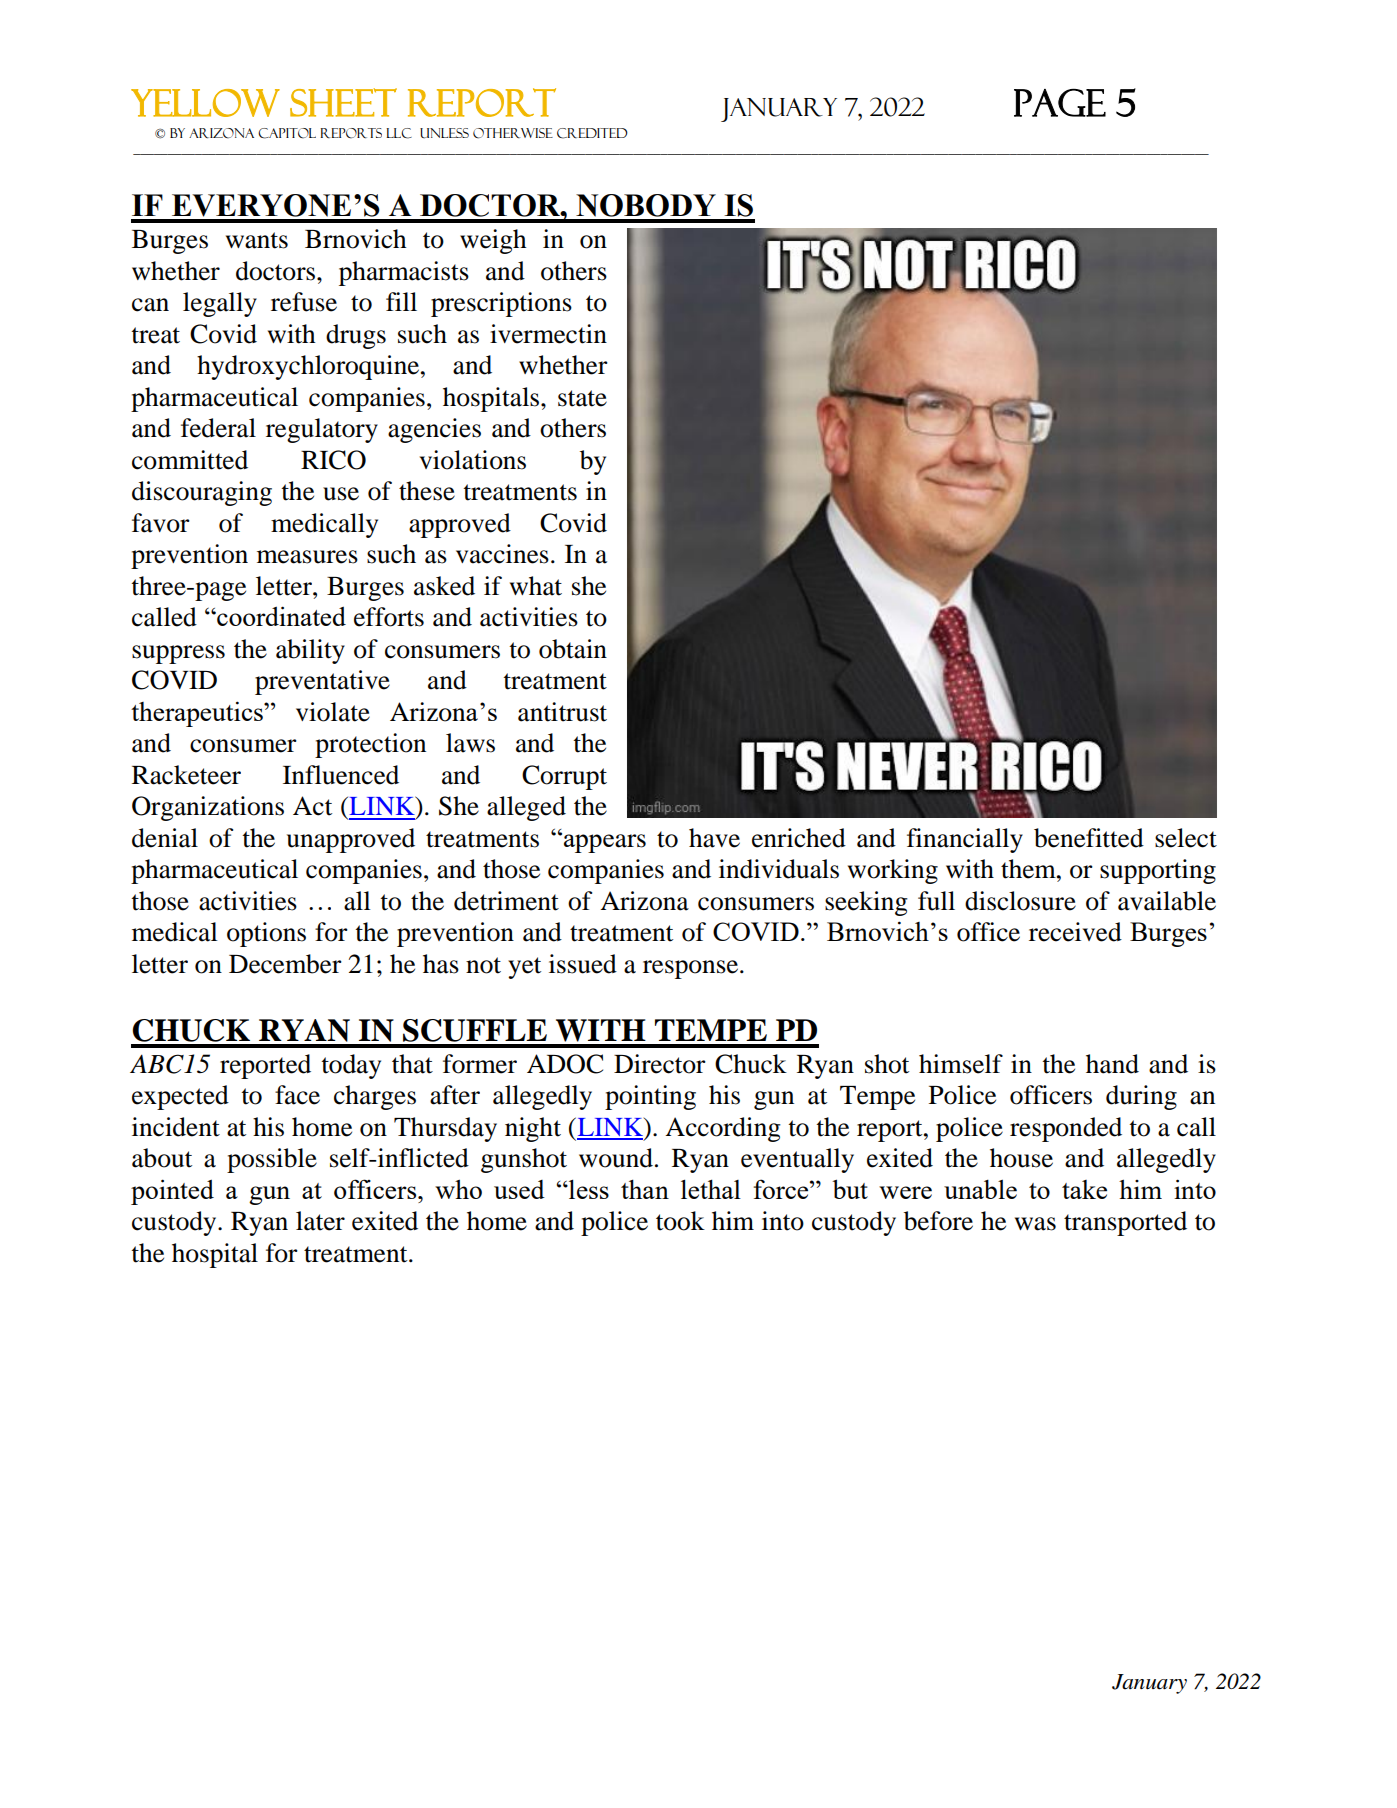 The width and height of the document is (1397, 1808). What do you see at coordinates (548, 334) in the document?
I see `ivermectin` at bounding box center [548, 334].
